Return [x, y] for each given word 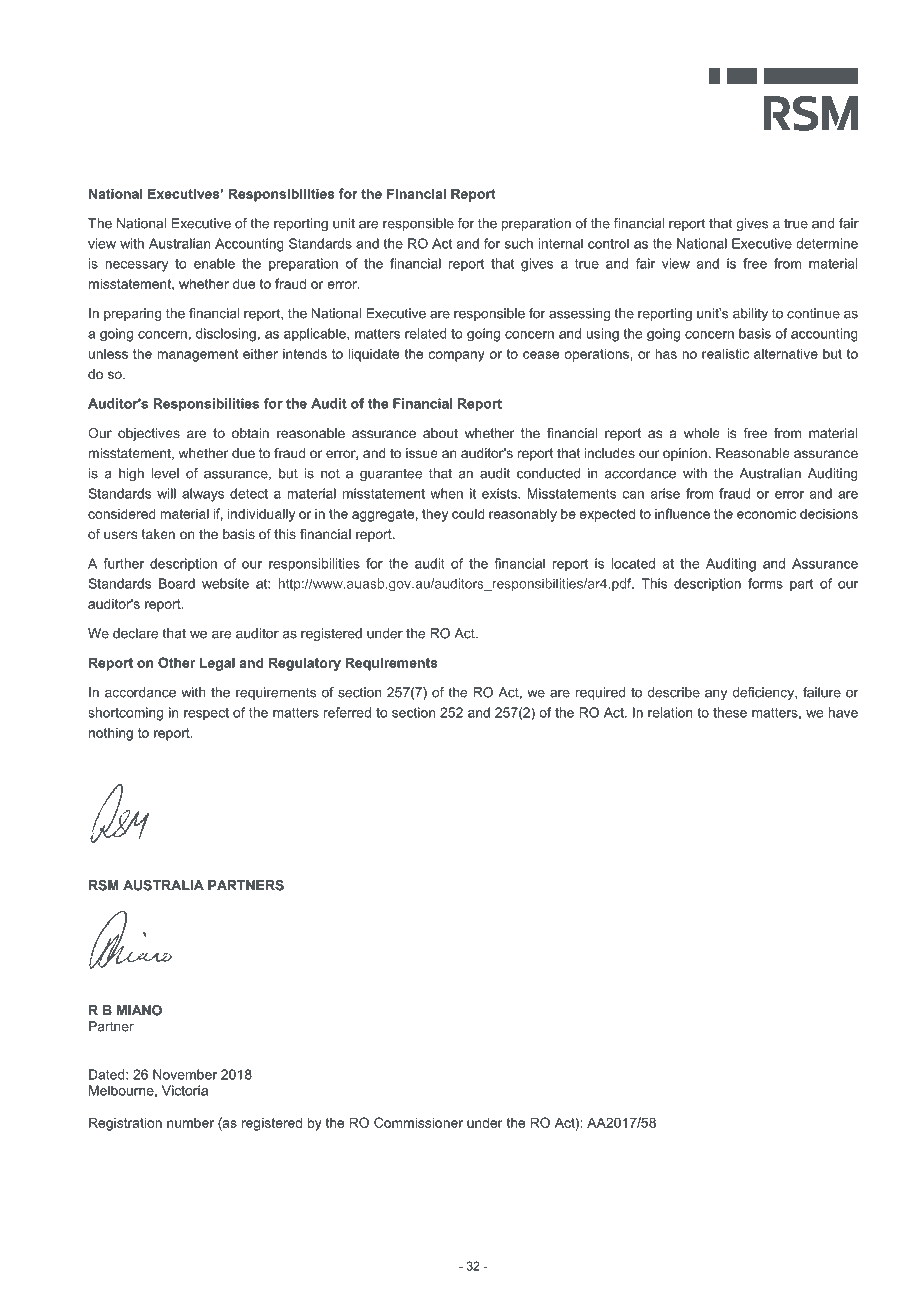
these [730, 712]
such [519, 243]
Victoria [185, 1090]
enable [214, 263]
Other [176, 662]
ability [750, 314]
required [600, 693]
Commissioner [418, 1122]
